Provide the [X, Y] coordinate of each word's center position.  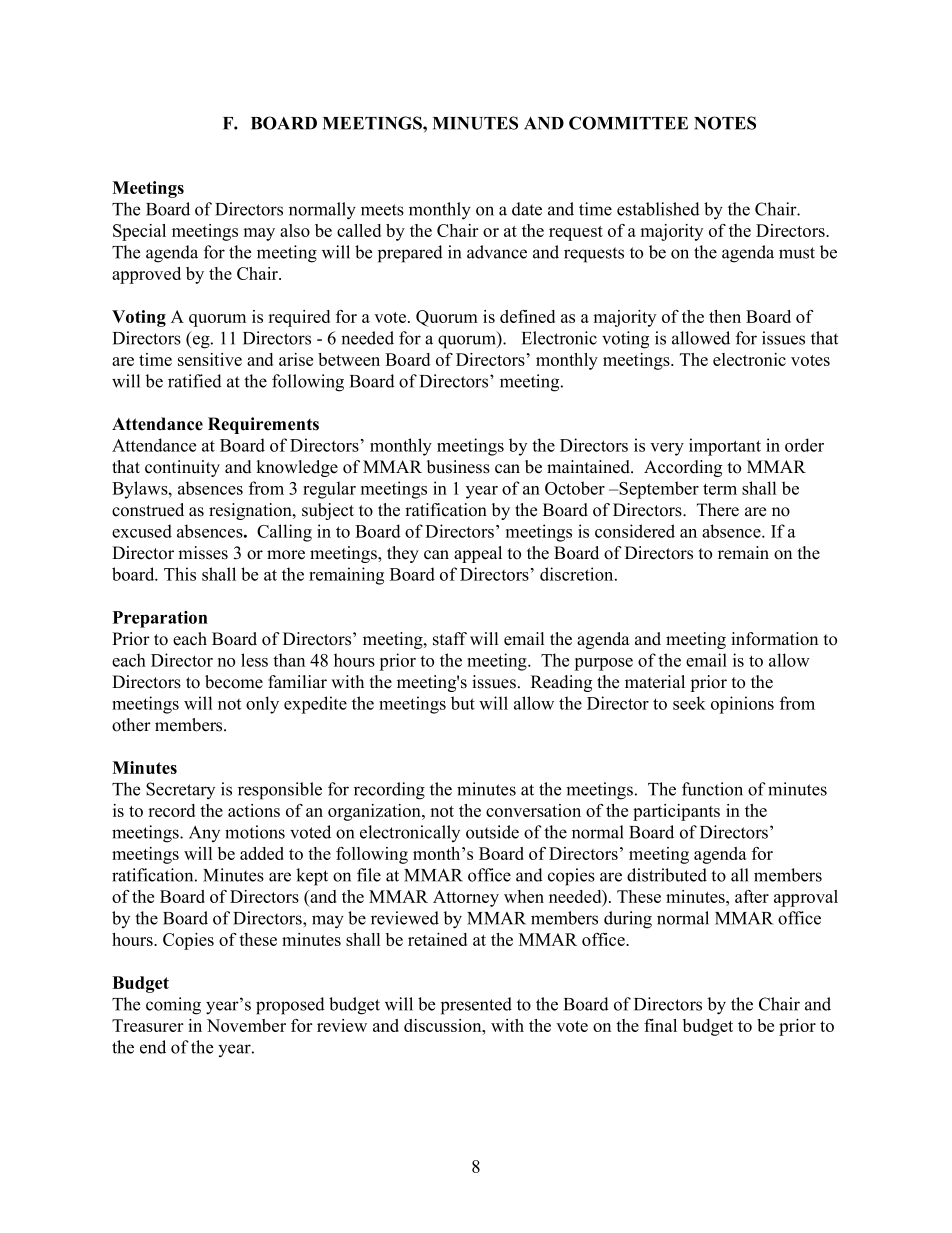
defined [527, 316]
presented [476, 1006]
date [527, 209]
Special [139, 232]
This [180, 574]
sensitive [210, 359]
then [725, 316]
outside [492, 832]
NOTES [725, 123]
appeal [478, 554]
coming [173, 1006]
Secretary [180, 790]
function [712, 789]
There [718, 510]
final [660, 1025]
